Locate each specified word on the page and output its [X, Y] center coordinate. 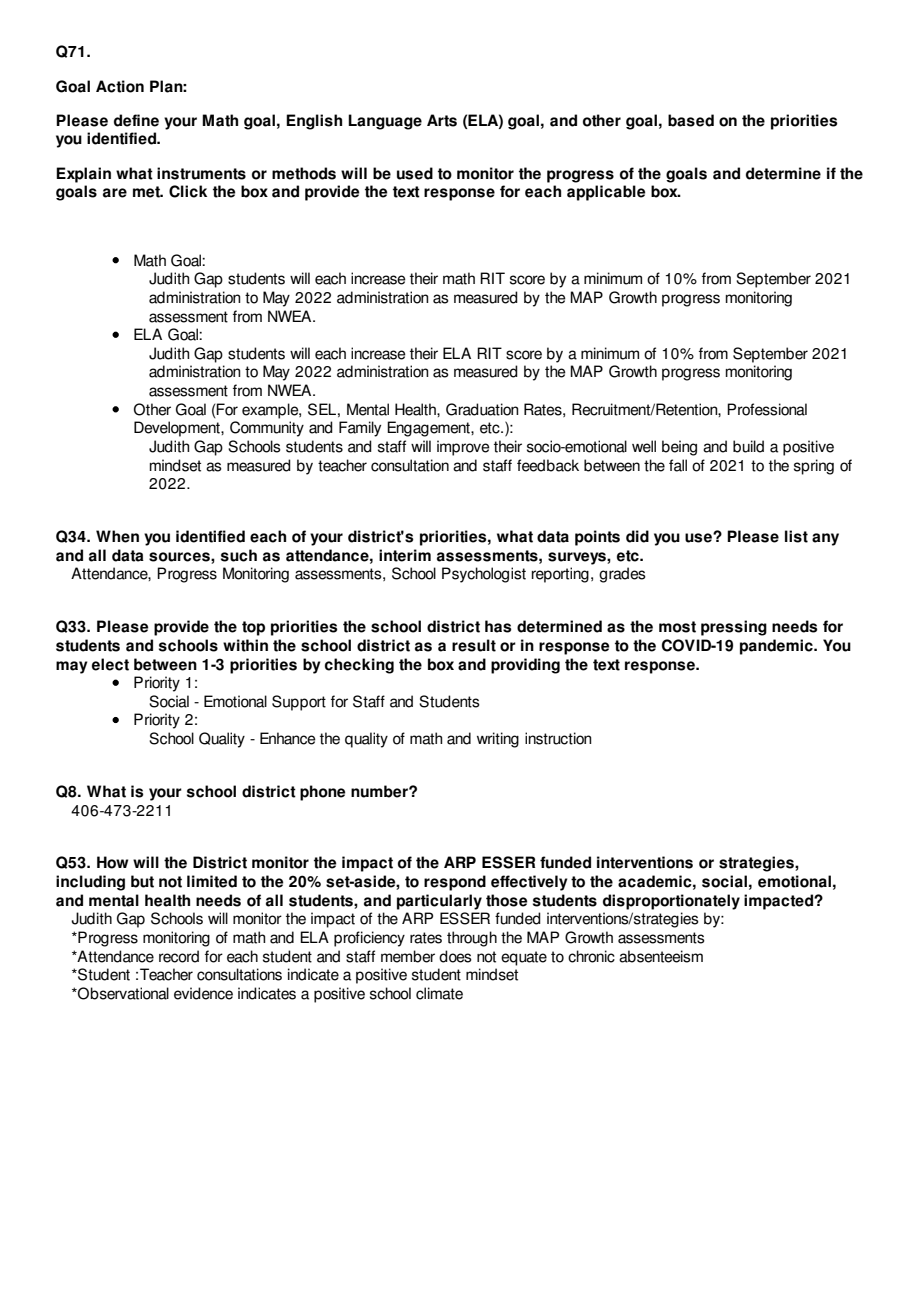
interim [405, 555]
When [117, 536]
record [179, 956]
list [796, 536]
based [691, 120]
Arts [442, 120]
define [136, 120]
